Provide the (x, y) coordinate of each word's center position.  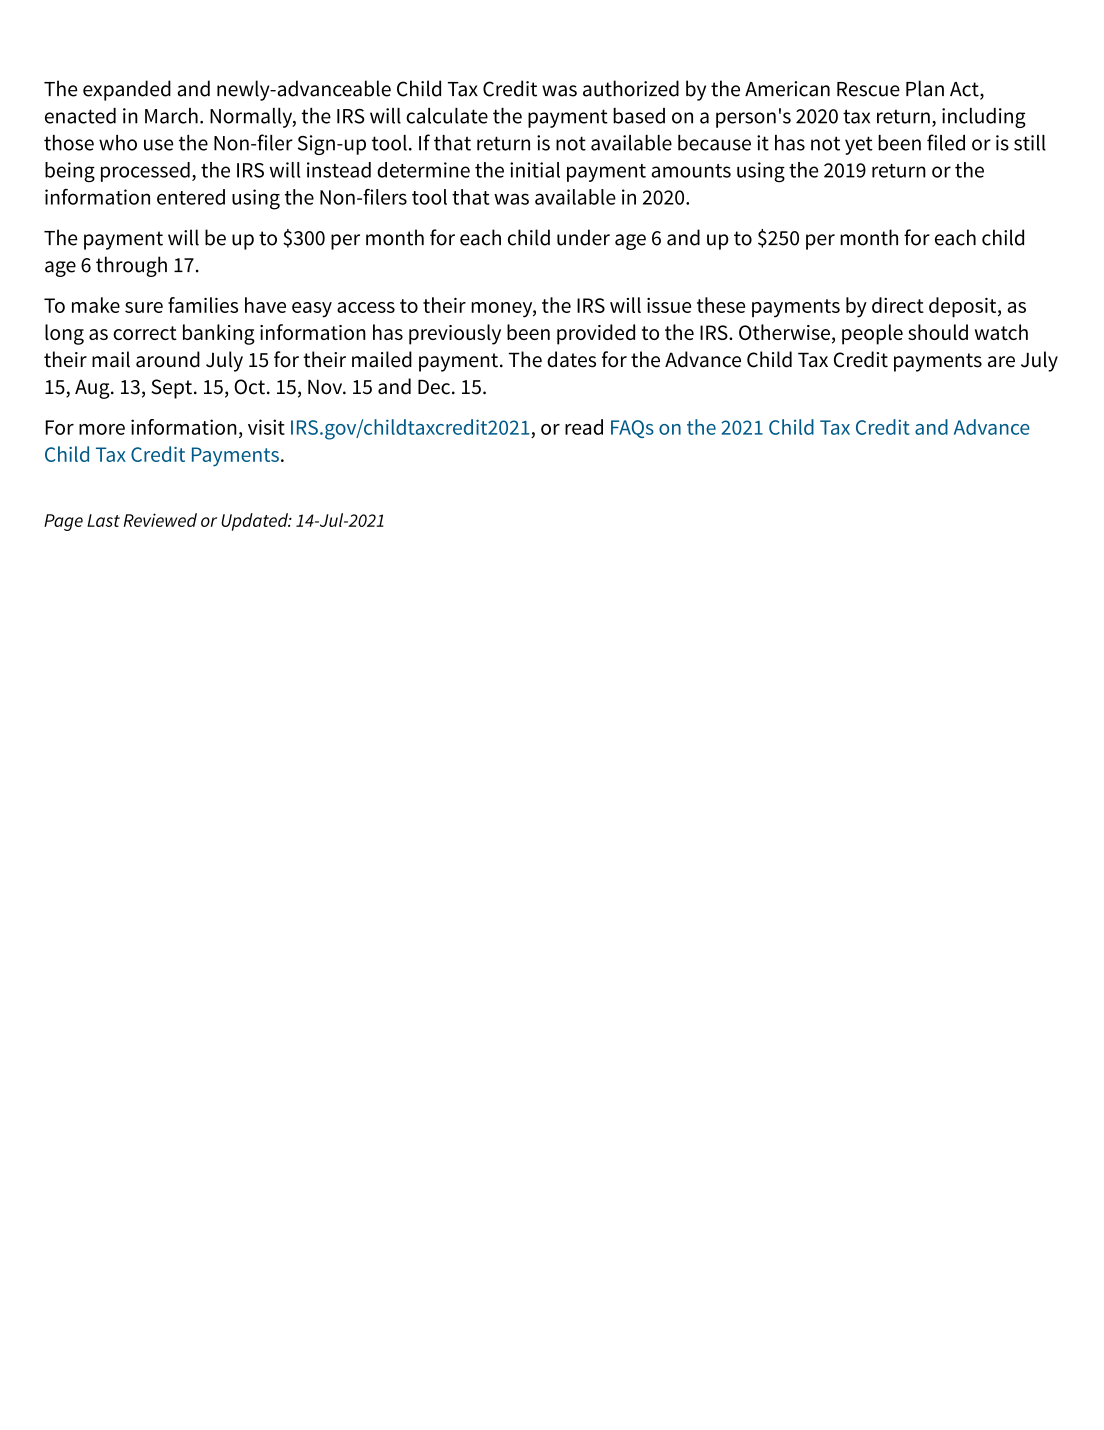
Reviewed (160, 520)
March (171, 116)
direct (898, 305)
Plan (925, 88)
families (203, 305)
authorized (631, 88)
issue (669, 305)
